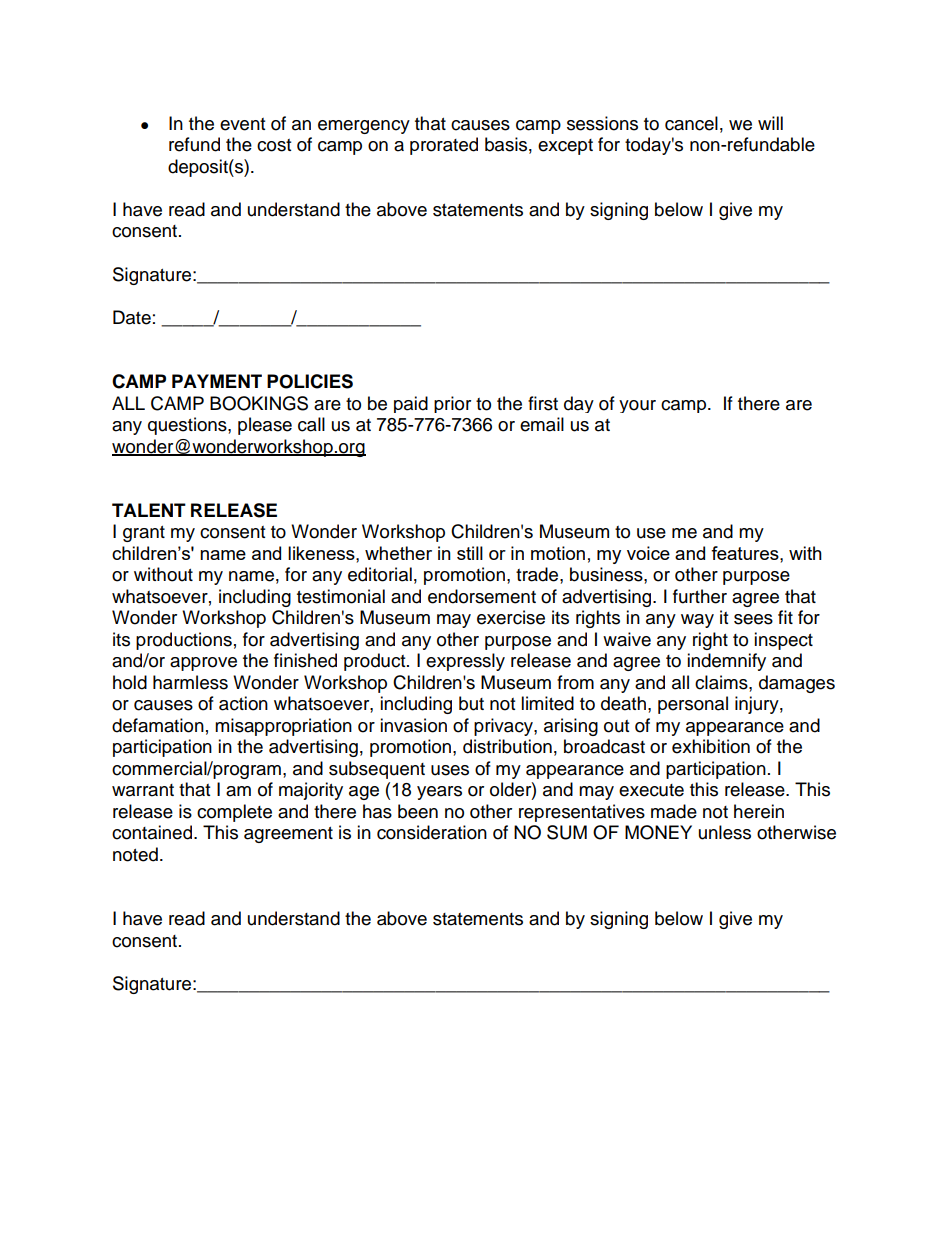  What do you see at coordinates (465, 662) in the screenshot?
I see `expressly` at bounding box center [465, 662].
